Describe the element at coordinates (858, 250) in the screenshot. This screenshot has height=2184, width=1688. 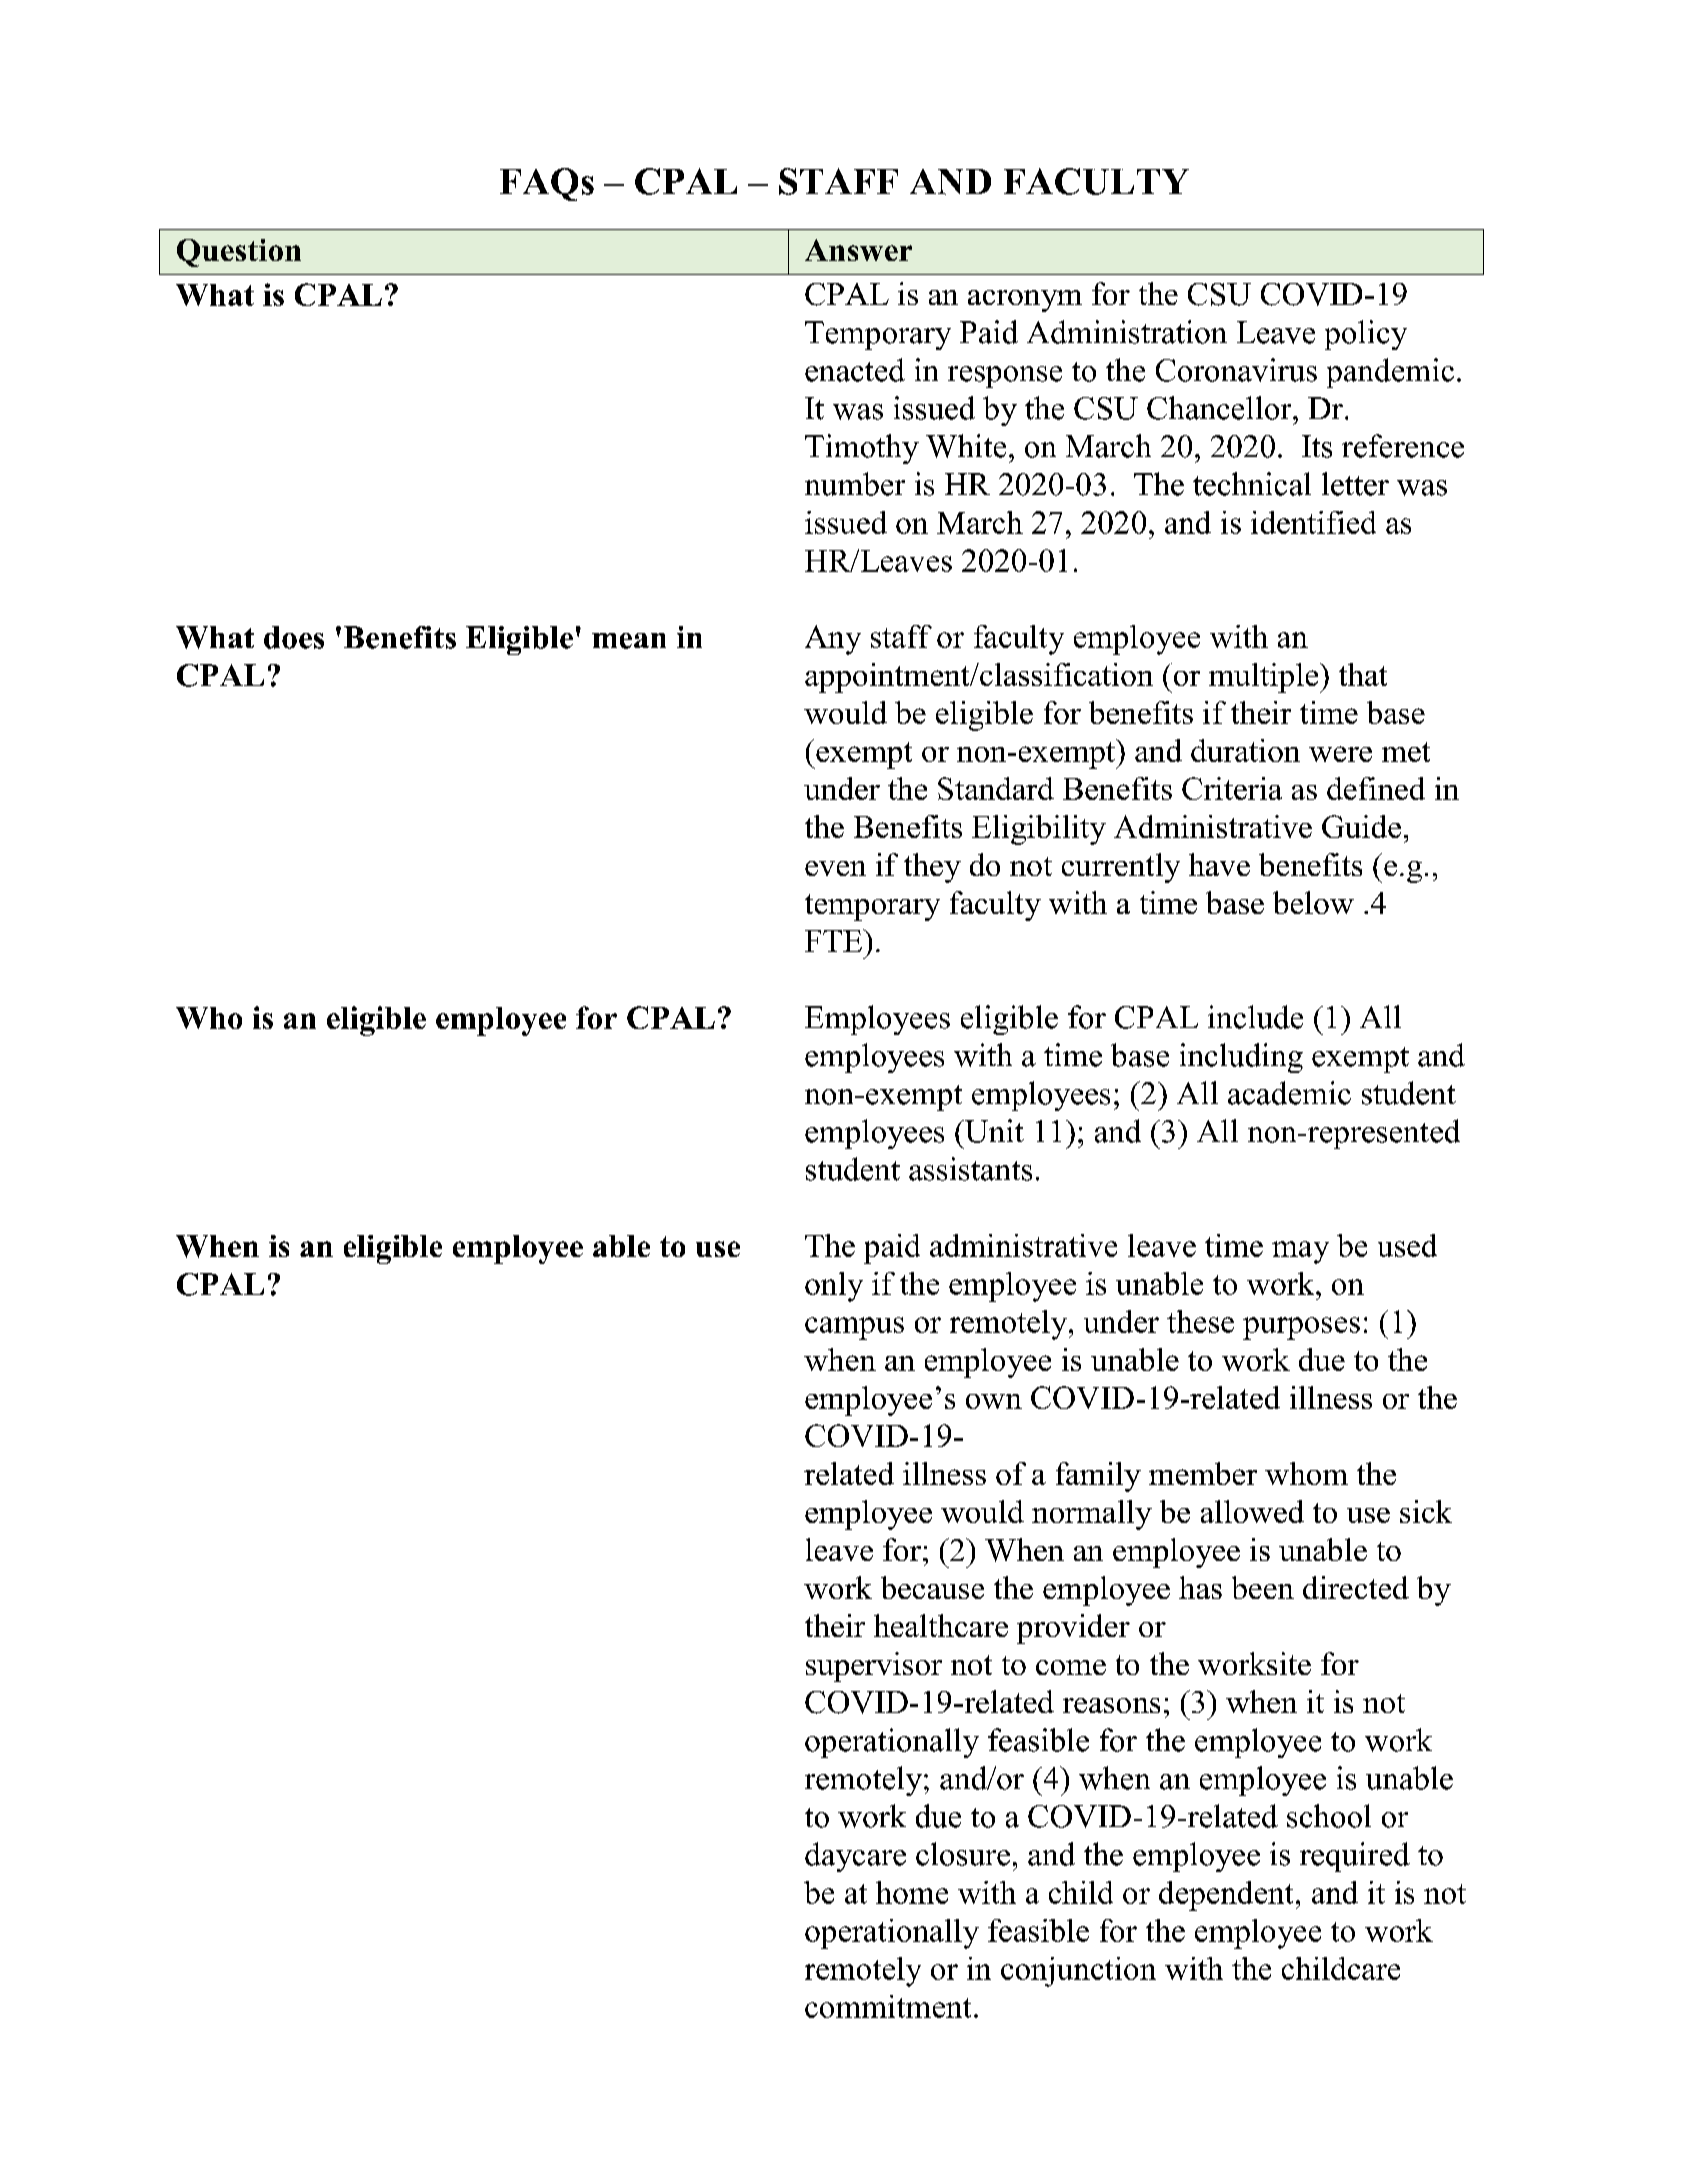
I see `Answer` at that location.
